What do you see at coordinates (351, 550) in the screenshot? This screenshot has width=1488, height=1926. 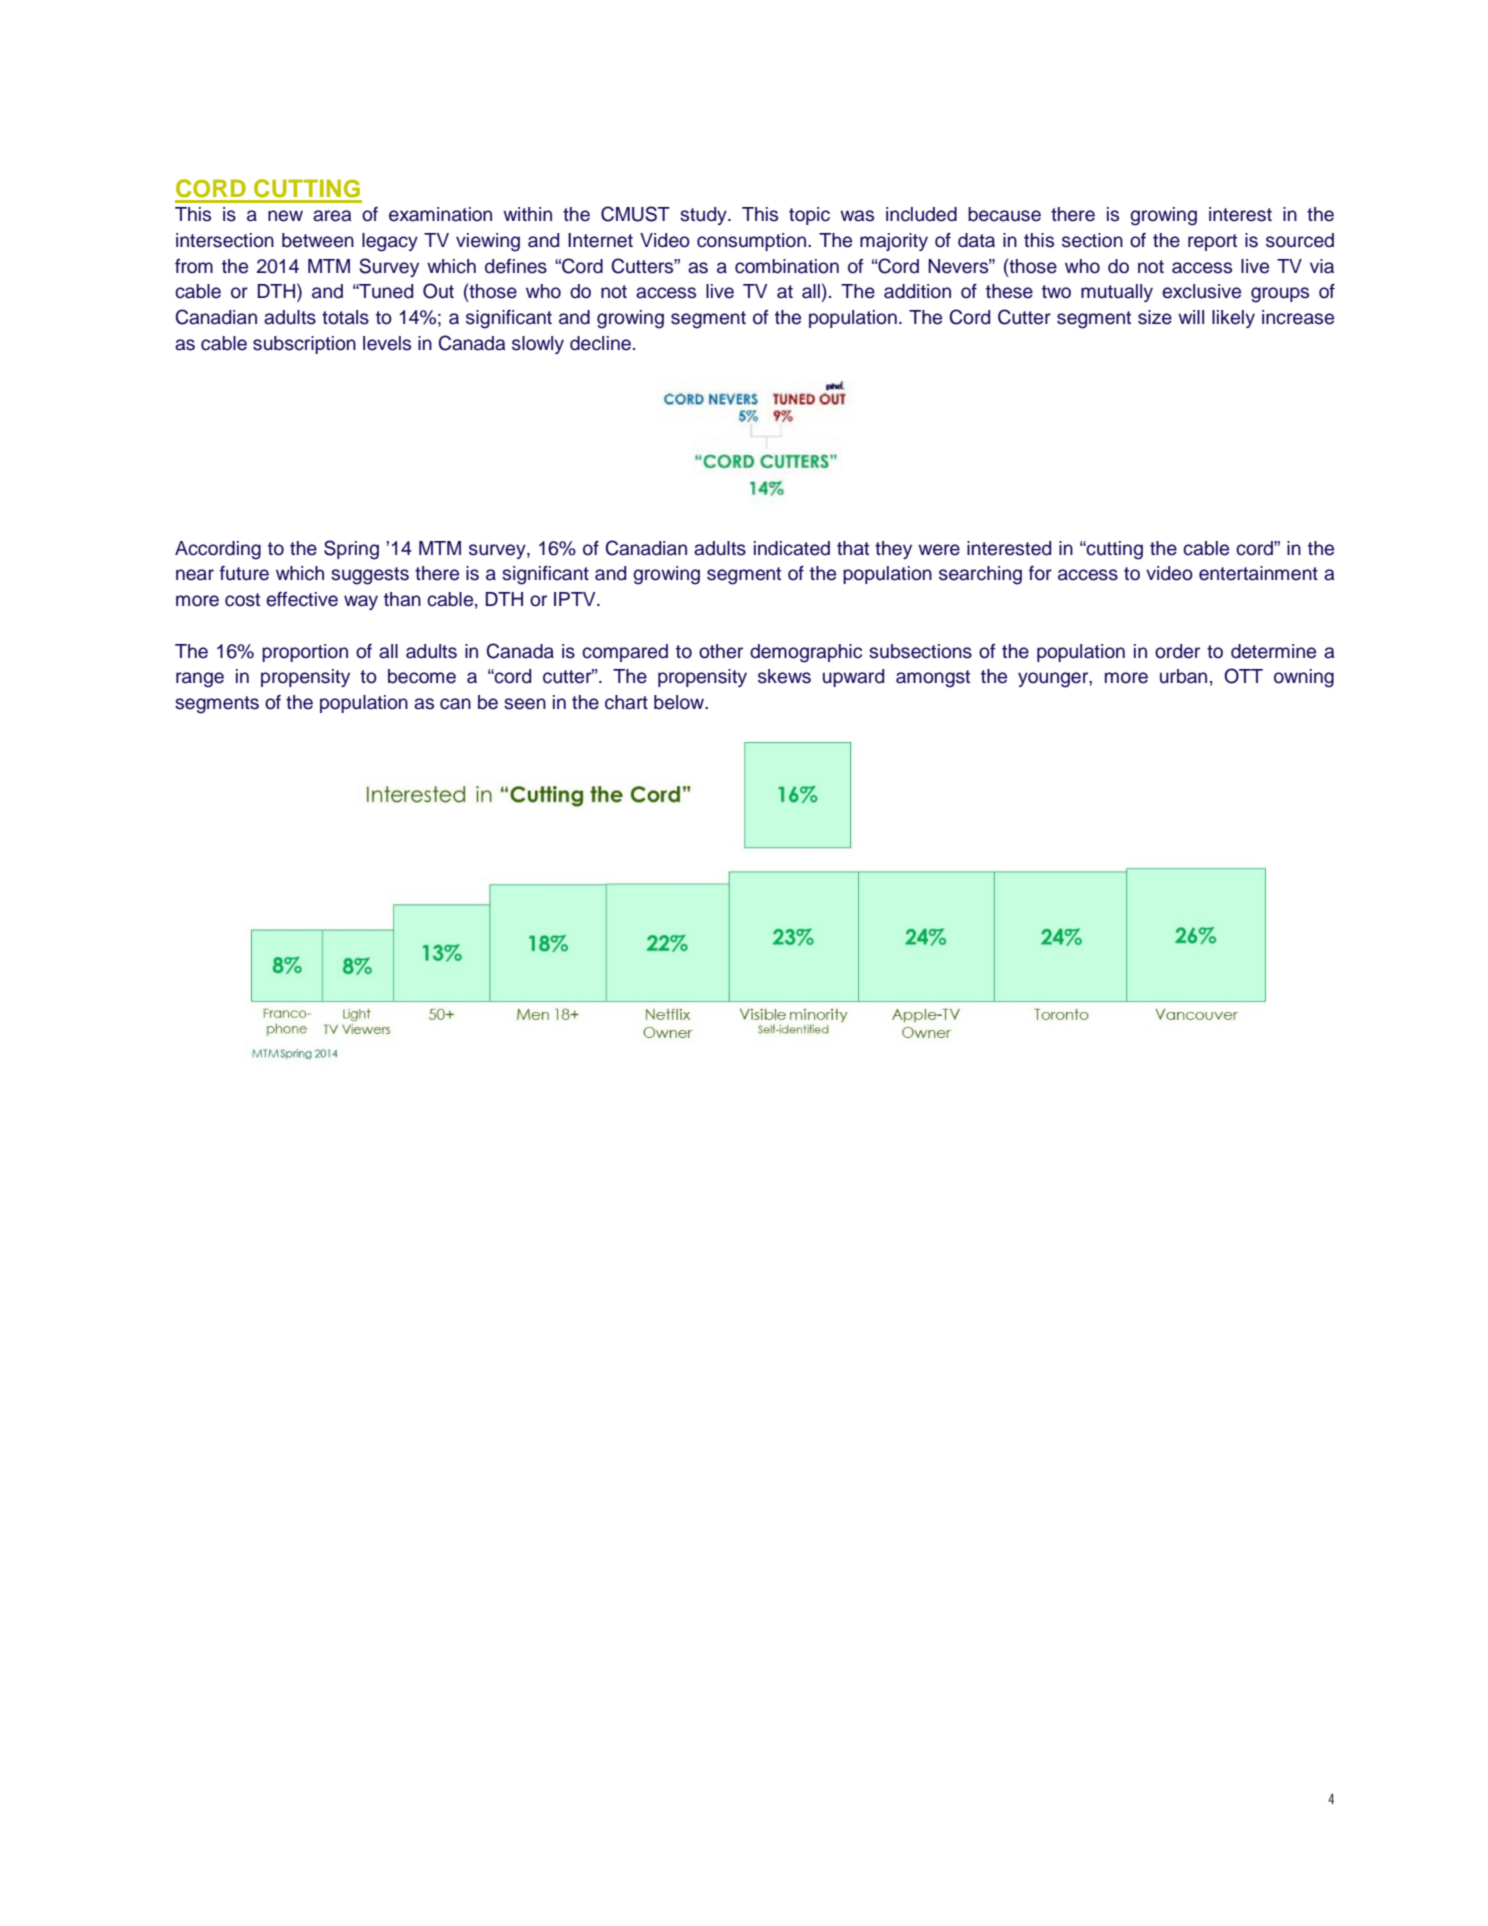 I see `Spring` at bounding box center [351, 550].
